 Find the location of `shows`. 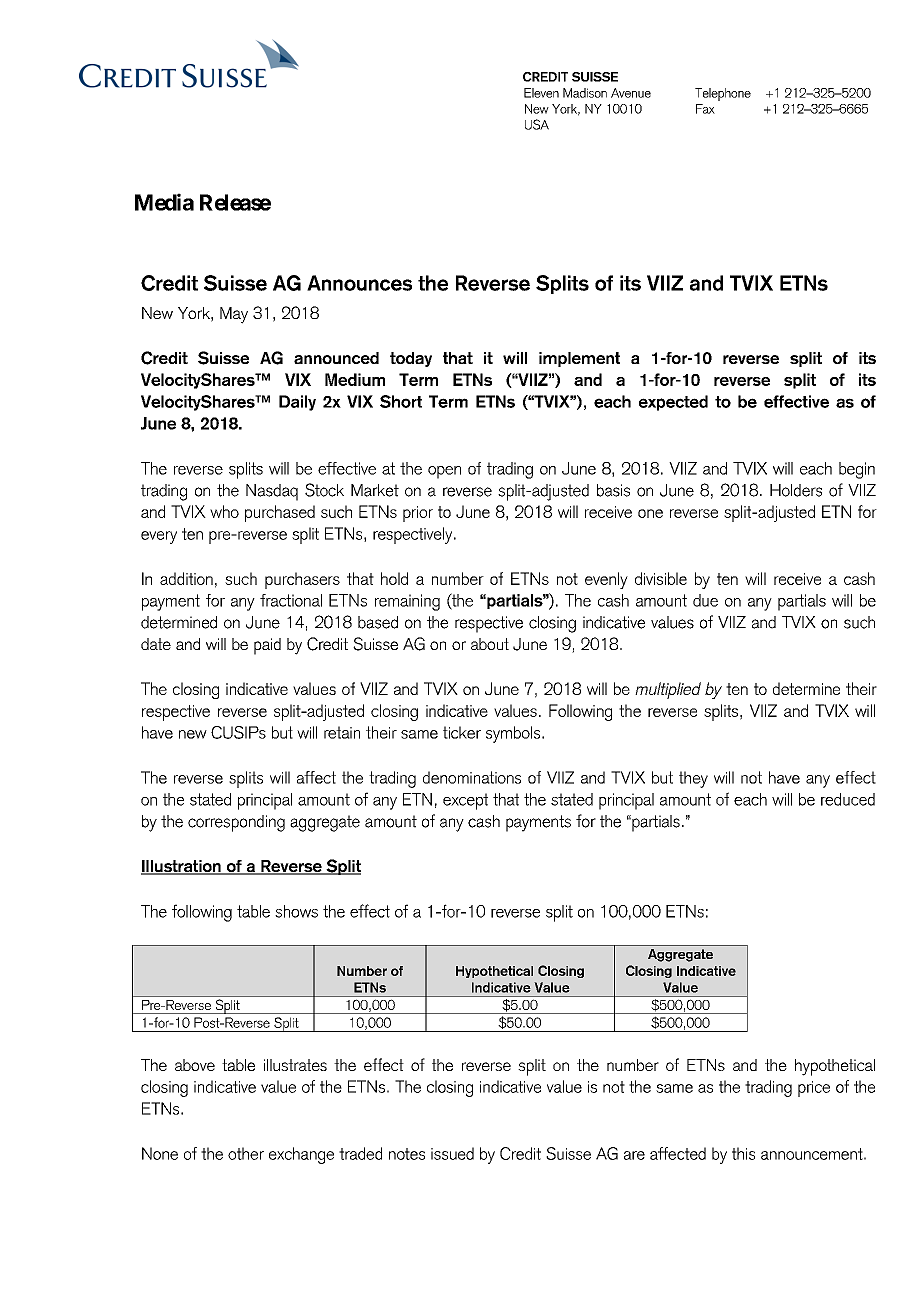

shows is located at coordinates (296, 911).
